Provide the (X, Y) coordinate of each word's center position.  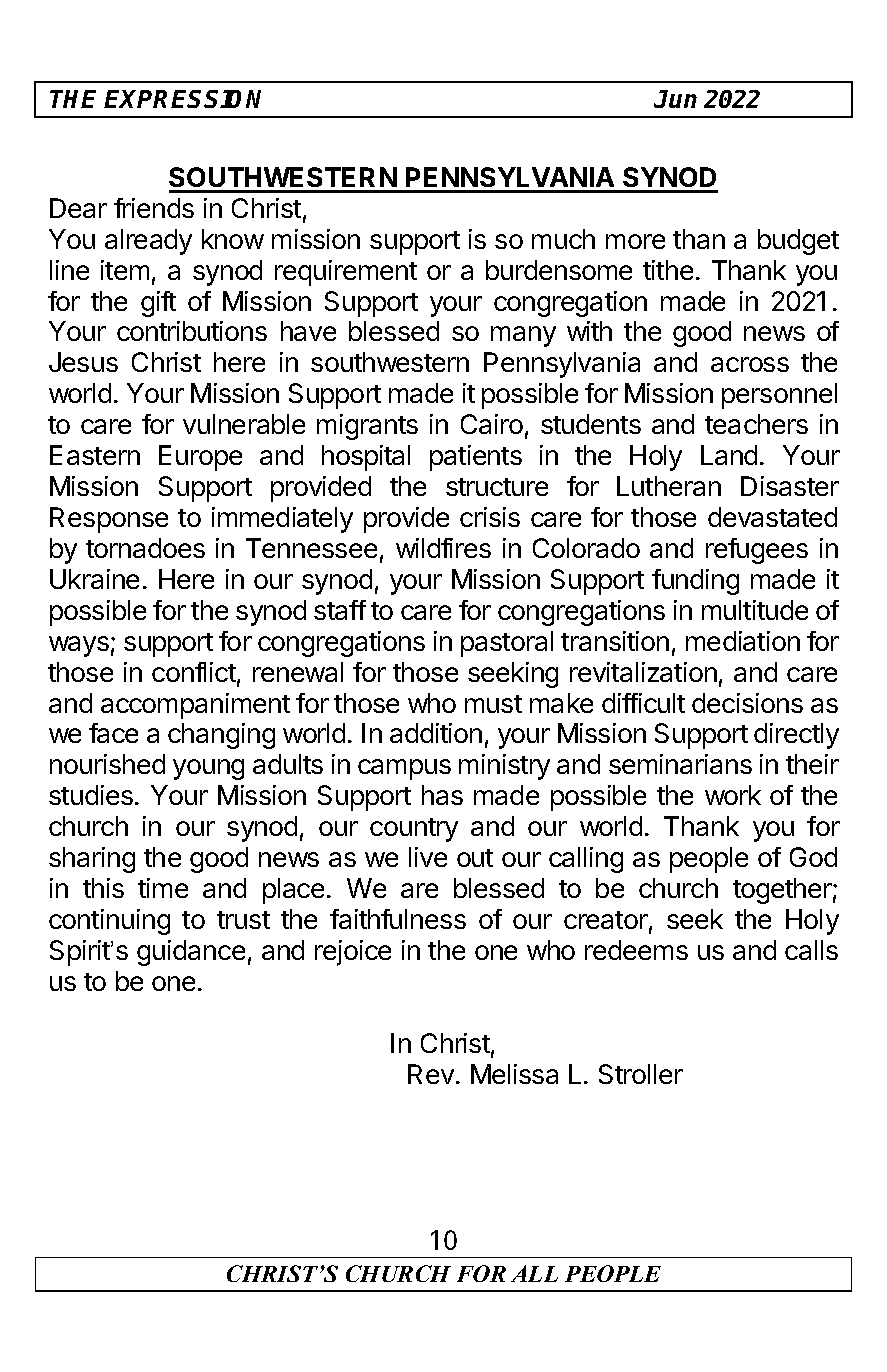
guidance (191, 953)
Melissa (514, 1074)
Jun (675, 99)
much (563, 239)
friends (154, 208)
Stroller (641, 1074)
